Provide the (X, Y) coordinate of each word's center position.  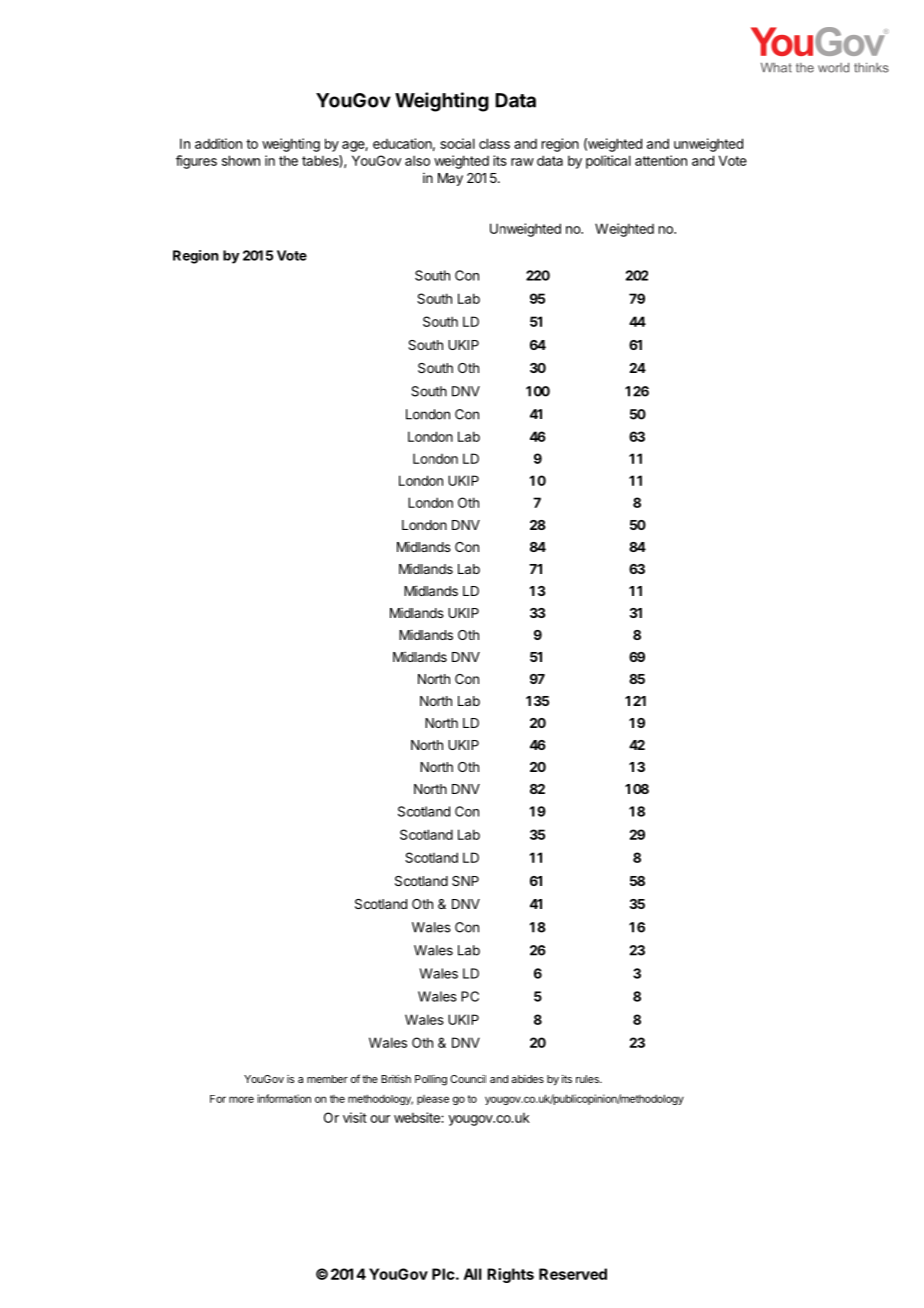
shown (241, 160)
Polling (431, 1080)
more (241, 1099)
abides (527, 1079)
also (417, 160)
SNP (465, 881)
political (608, 162)
